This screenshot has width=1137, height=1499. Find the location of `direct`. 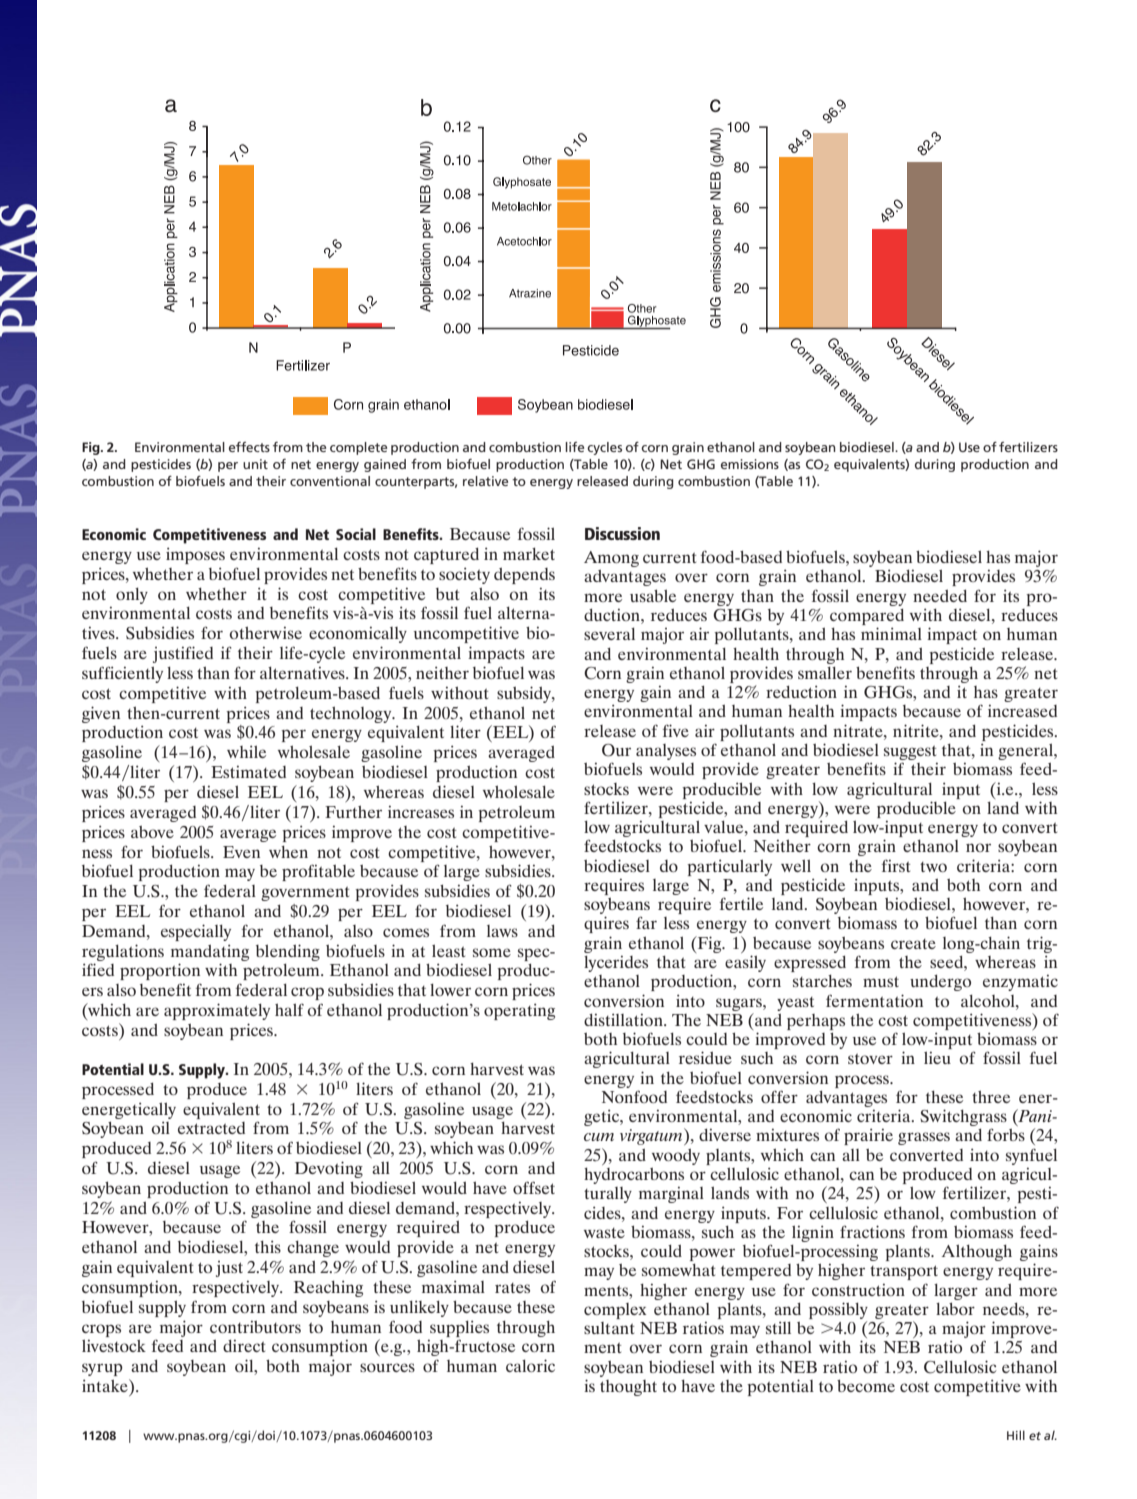

direct is located at coordinates (244, 1346).
